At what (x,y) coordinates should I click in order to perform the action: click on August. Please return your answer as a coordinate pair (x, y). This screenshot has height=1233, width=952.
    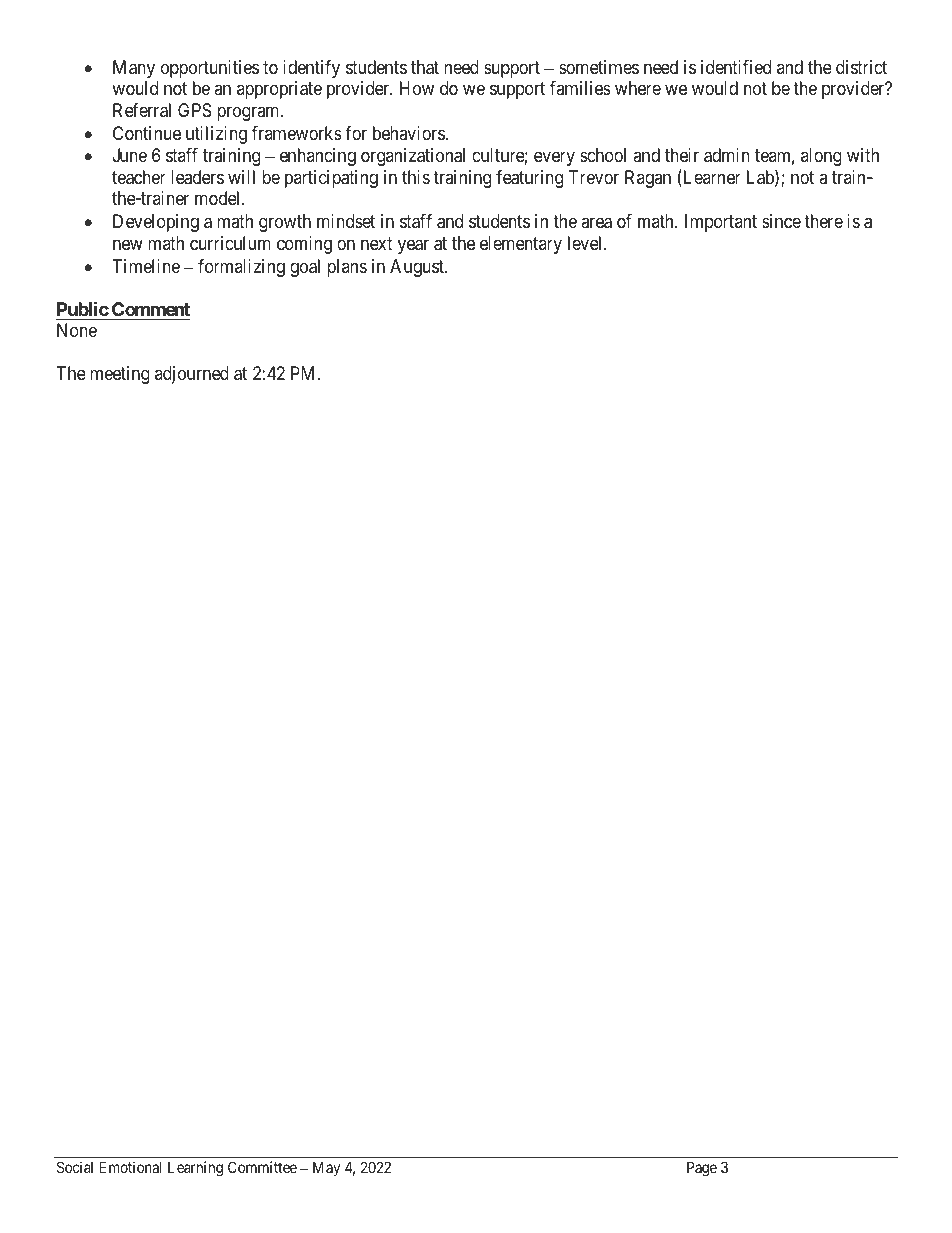
    Looking at the image, I should click on (418, 268).
